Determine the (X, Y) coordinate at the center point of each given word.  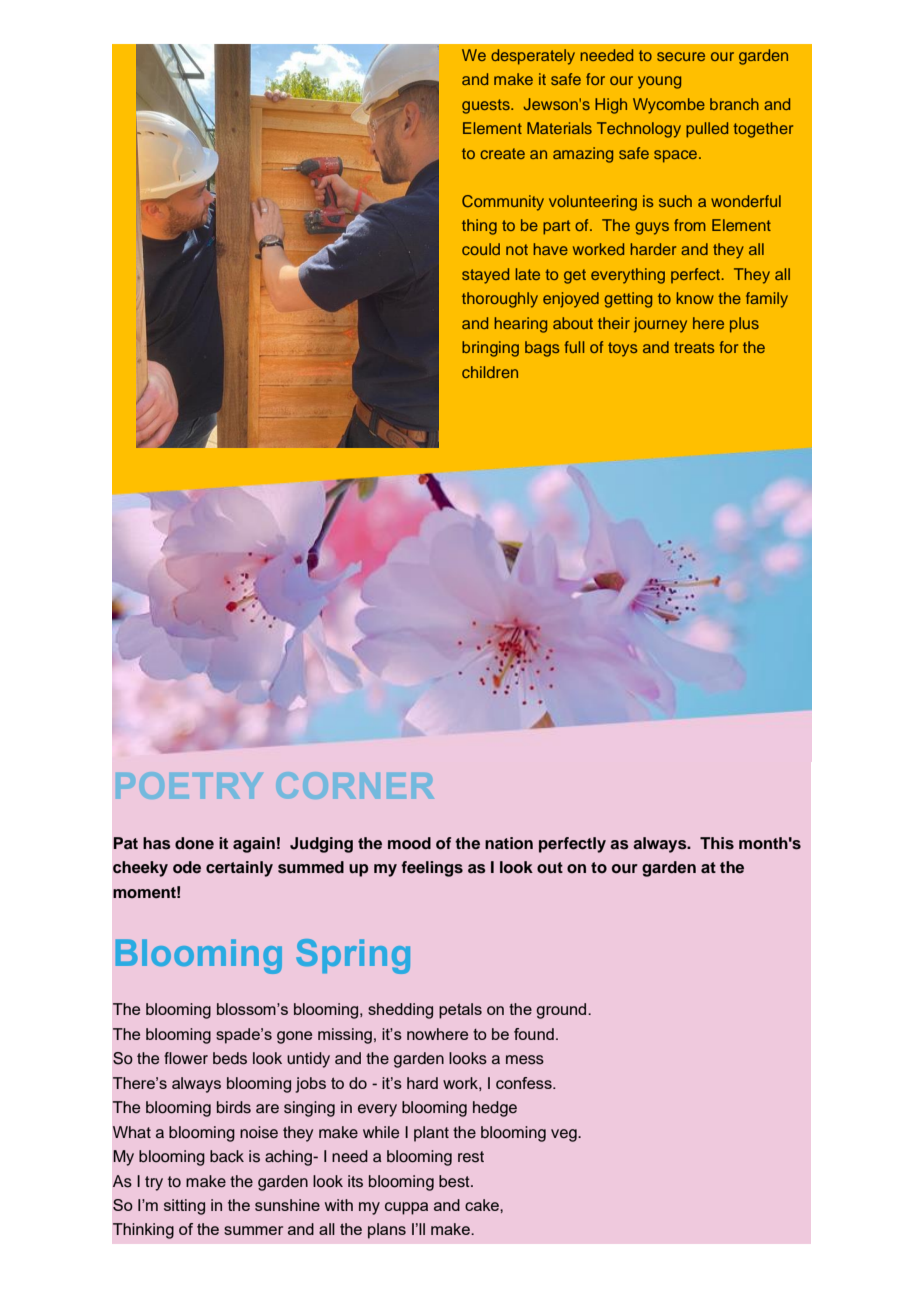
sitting (184, 1207)
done (194, 843)
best (455, 1181)
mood (409, 843)
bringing (490, 349)
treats (694, 347)
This (717, 843)
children (490, 372)
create (502, 153)
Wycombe (669, 106)
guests (487, 106)
